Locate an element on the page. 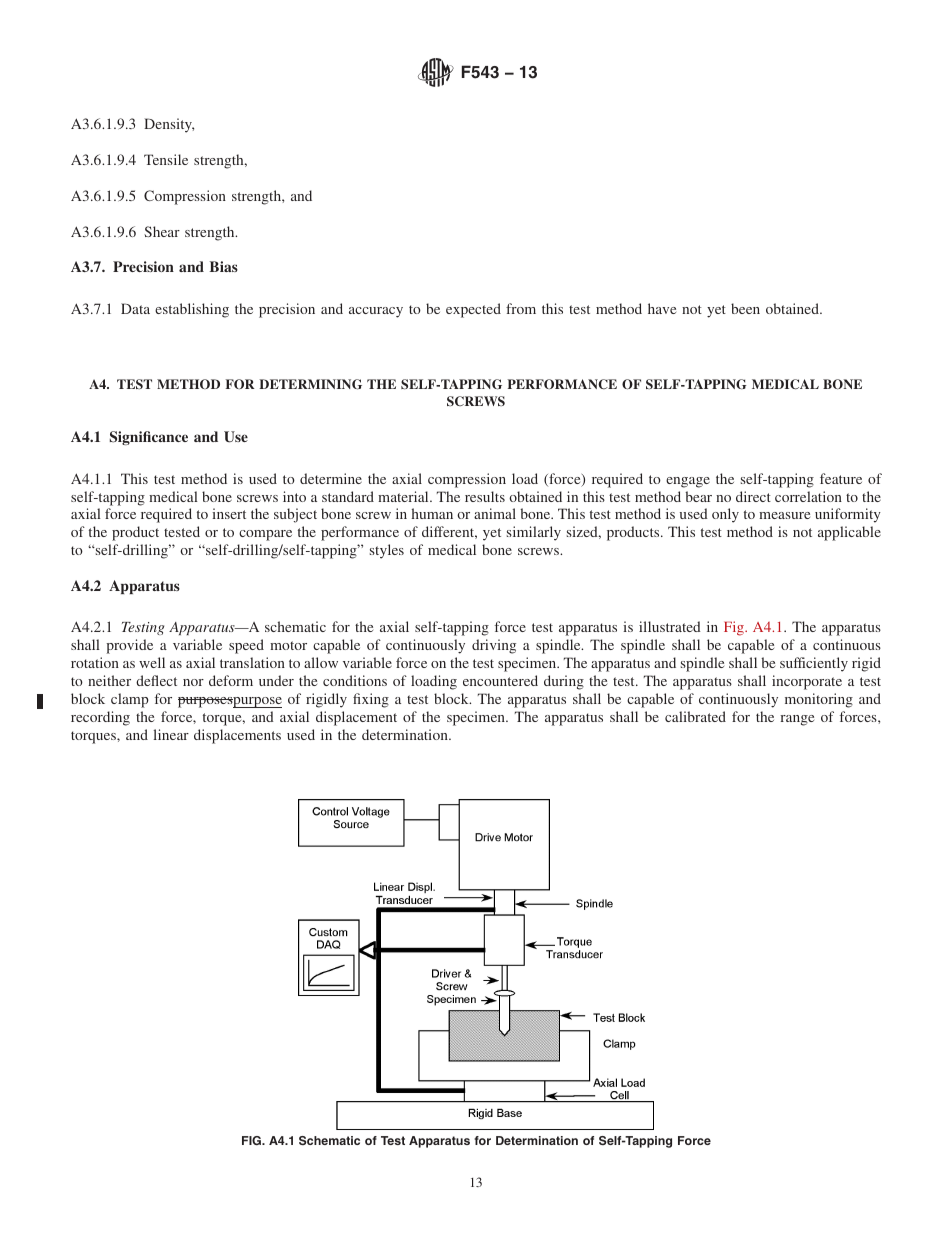 The height and width of the image is (1233, 952). Tensile is located at coordinates (166, 159).
